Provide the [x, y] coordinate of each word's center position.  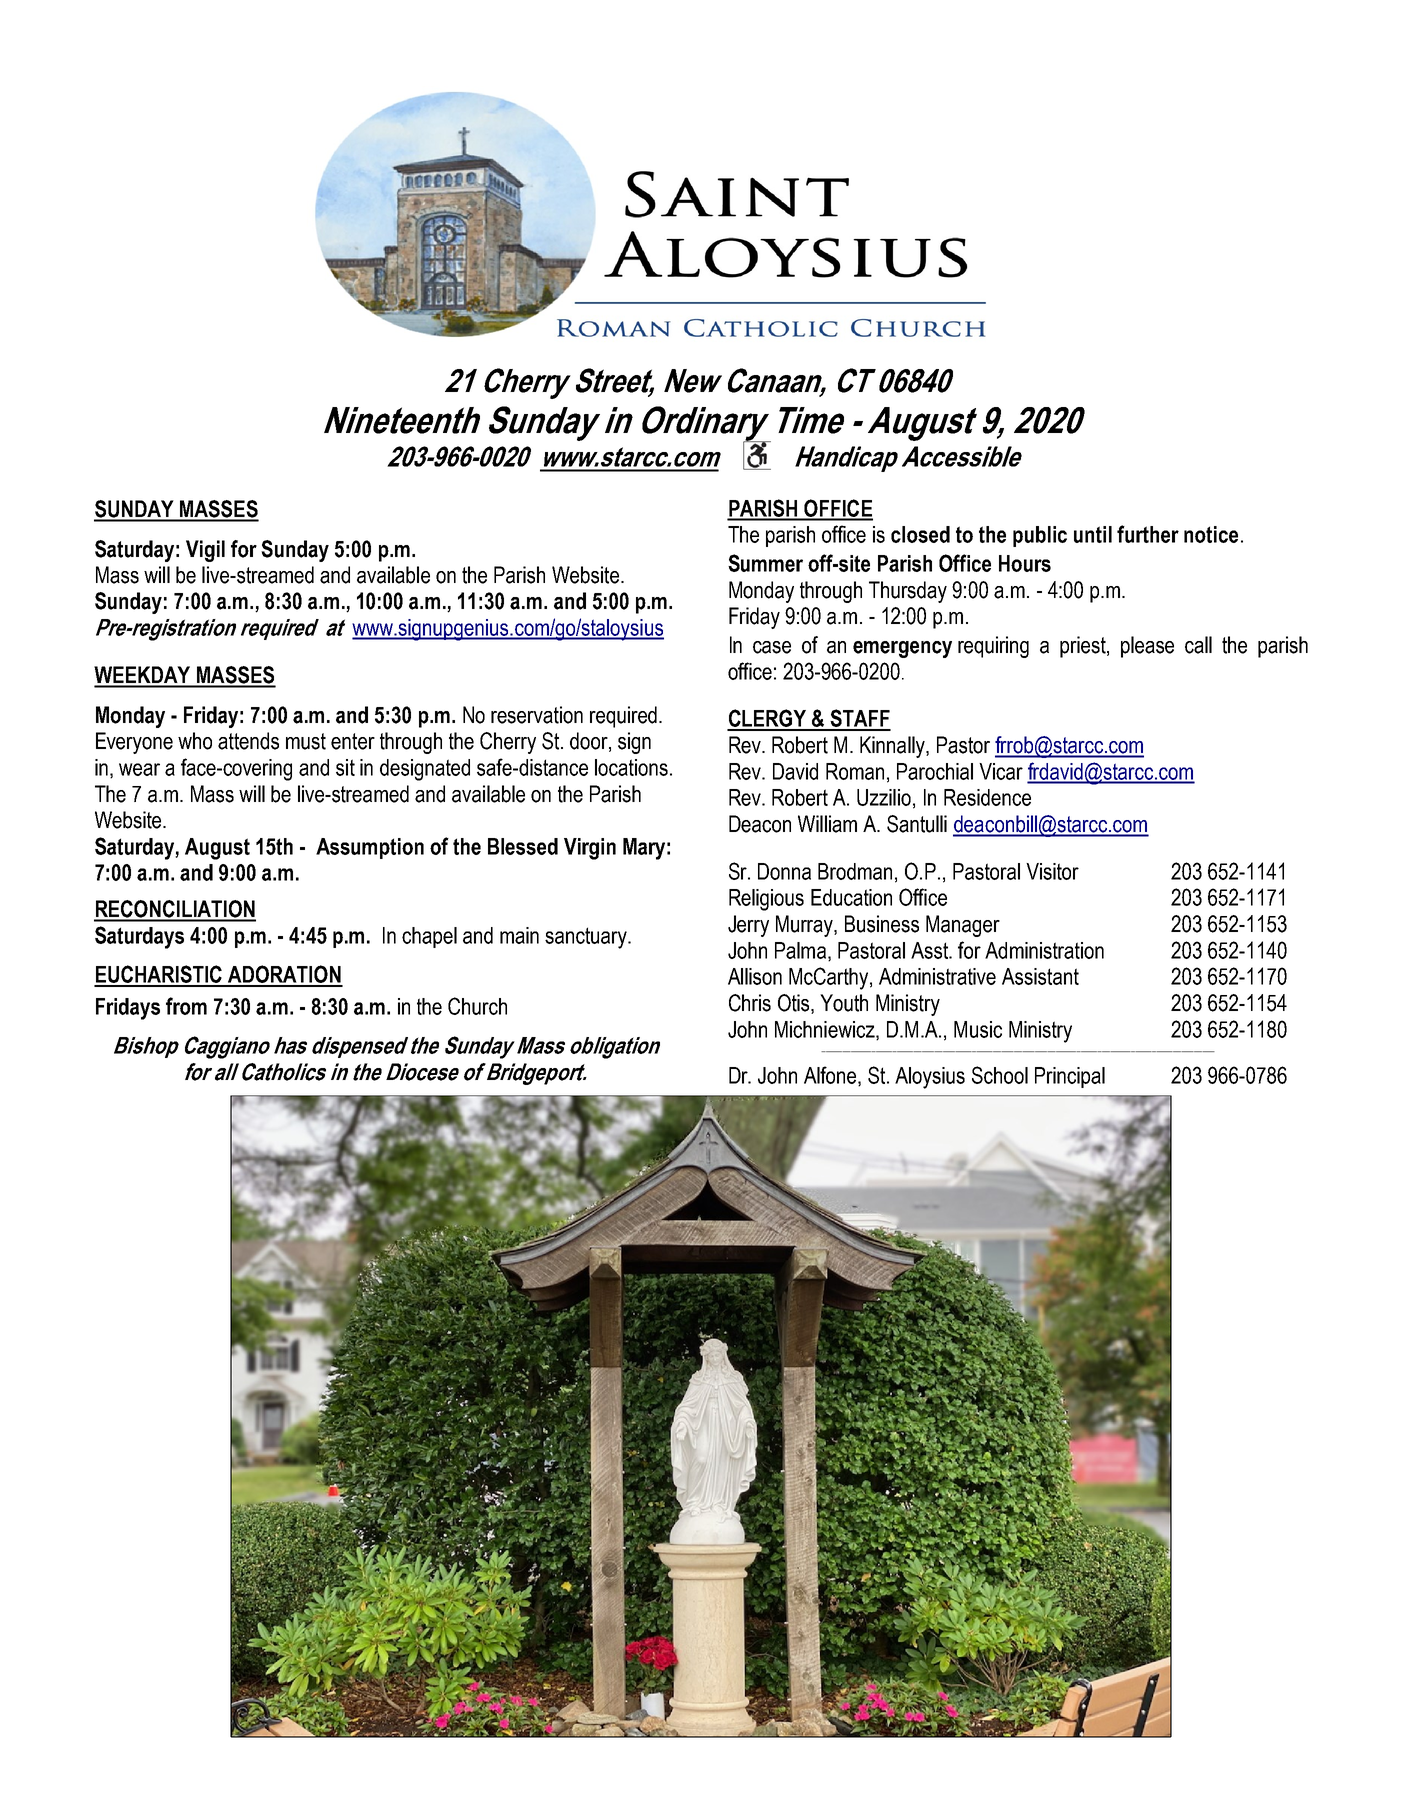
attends [248, 741]
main [519, 935]
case [772, 647]
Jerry [748, 926]
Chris [750, 1003]
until [1093, 534]
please [1147, 647]
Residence [987, 797]
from [186, 1006]
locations [631, 767]
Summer [765, 563]
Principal [1070, 1077]
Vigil [205, 551]
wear [139, 769]
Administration [1044, 950]
